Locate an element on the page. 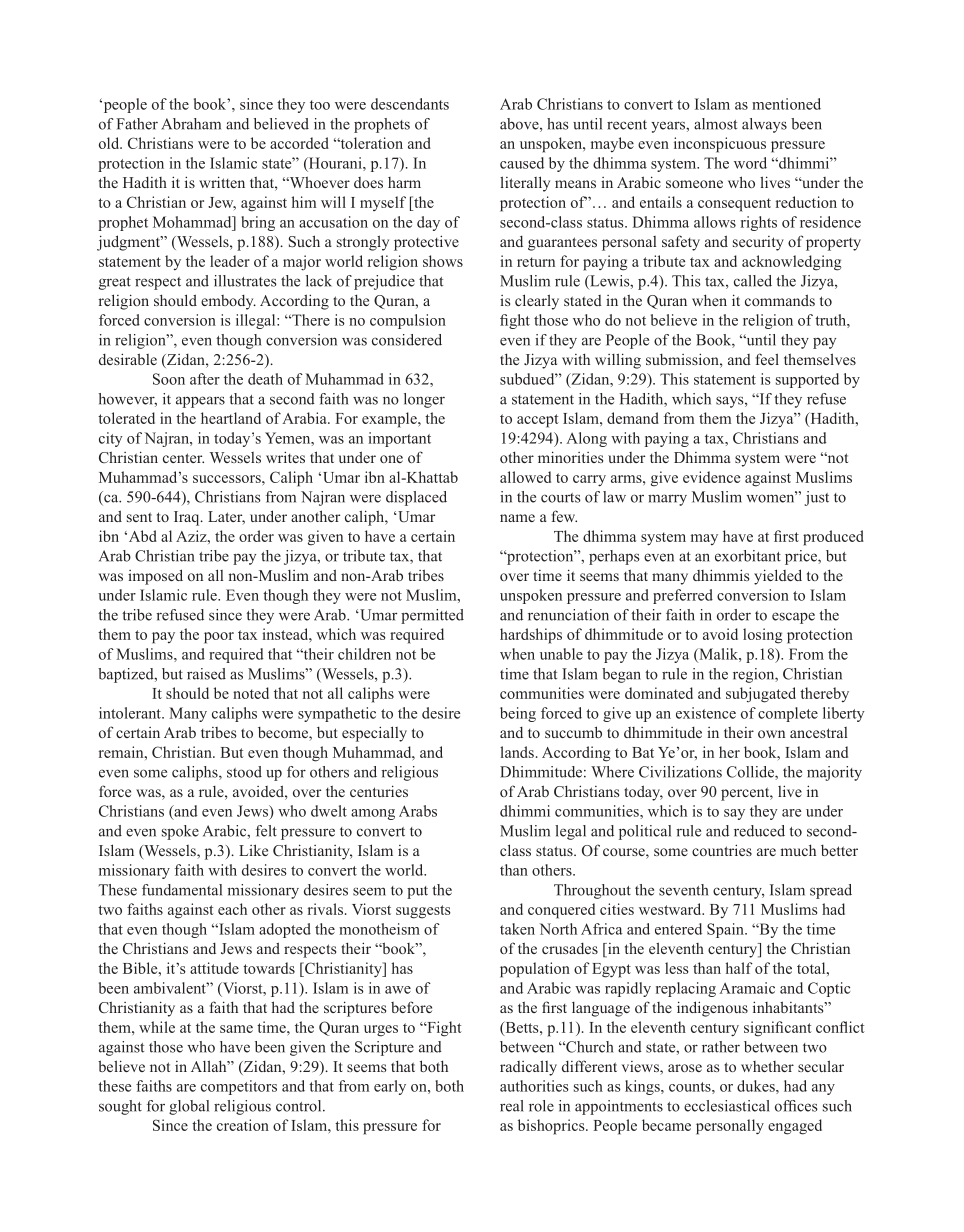 The image size is (964, 1232). poor is located at coordinates (219, 638).
